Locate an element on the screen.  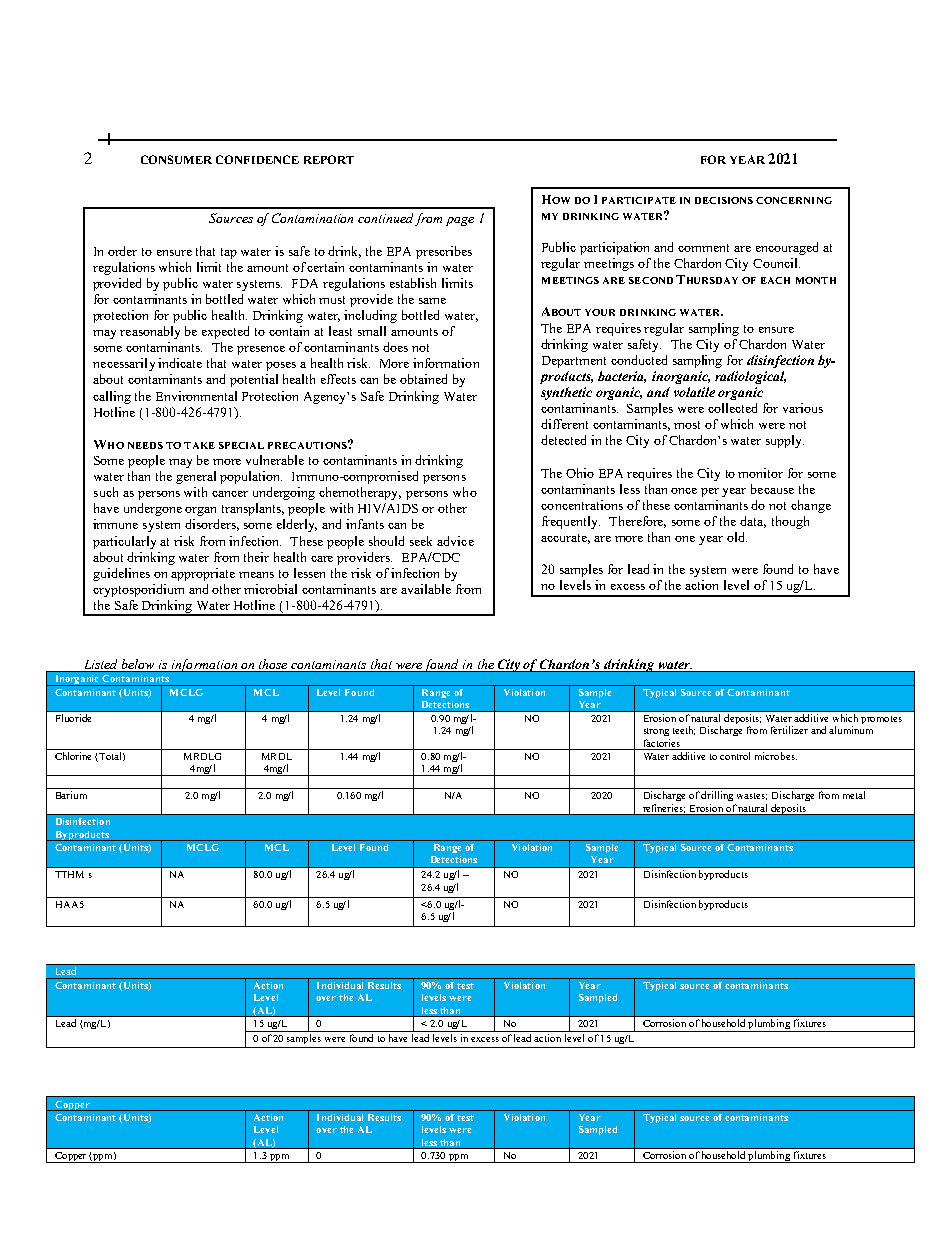
Barium is located at coordinates (71, 795).
